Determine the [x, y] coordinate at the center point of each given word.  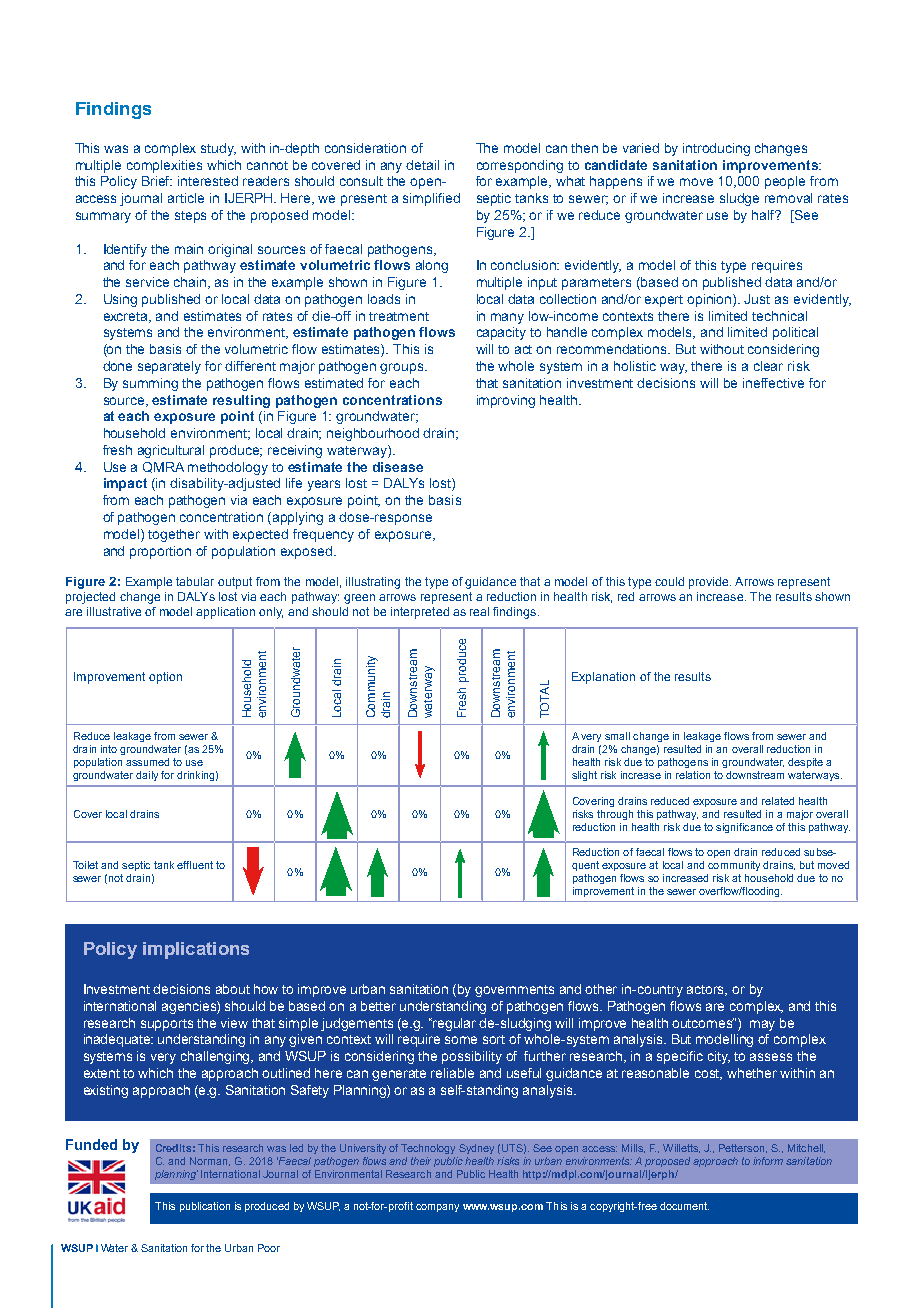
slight [584, 776]
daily [147, 776]
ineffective [773, 383]
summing [150, 384]
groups [403, 368]
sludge [739, 199]
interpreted [420, 613]
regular [454, 1024]
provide [710, 583]
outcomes [703, 1023]
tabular [195, 581]
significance [744, 828]
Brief [157, 181]
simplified [431, 199]
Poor [269, 1248]
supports [167, 1025]
